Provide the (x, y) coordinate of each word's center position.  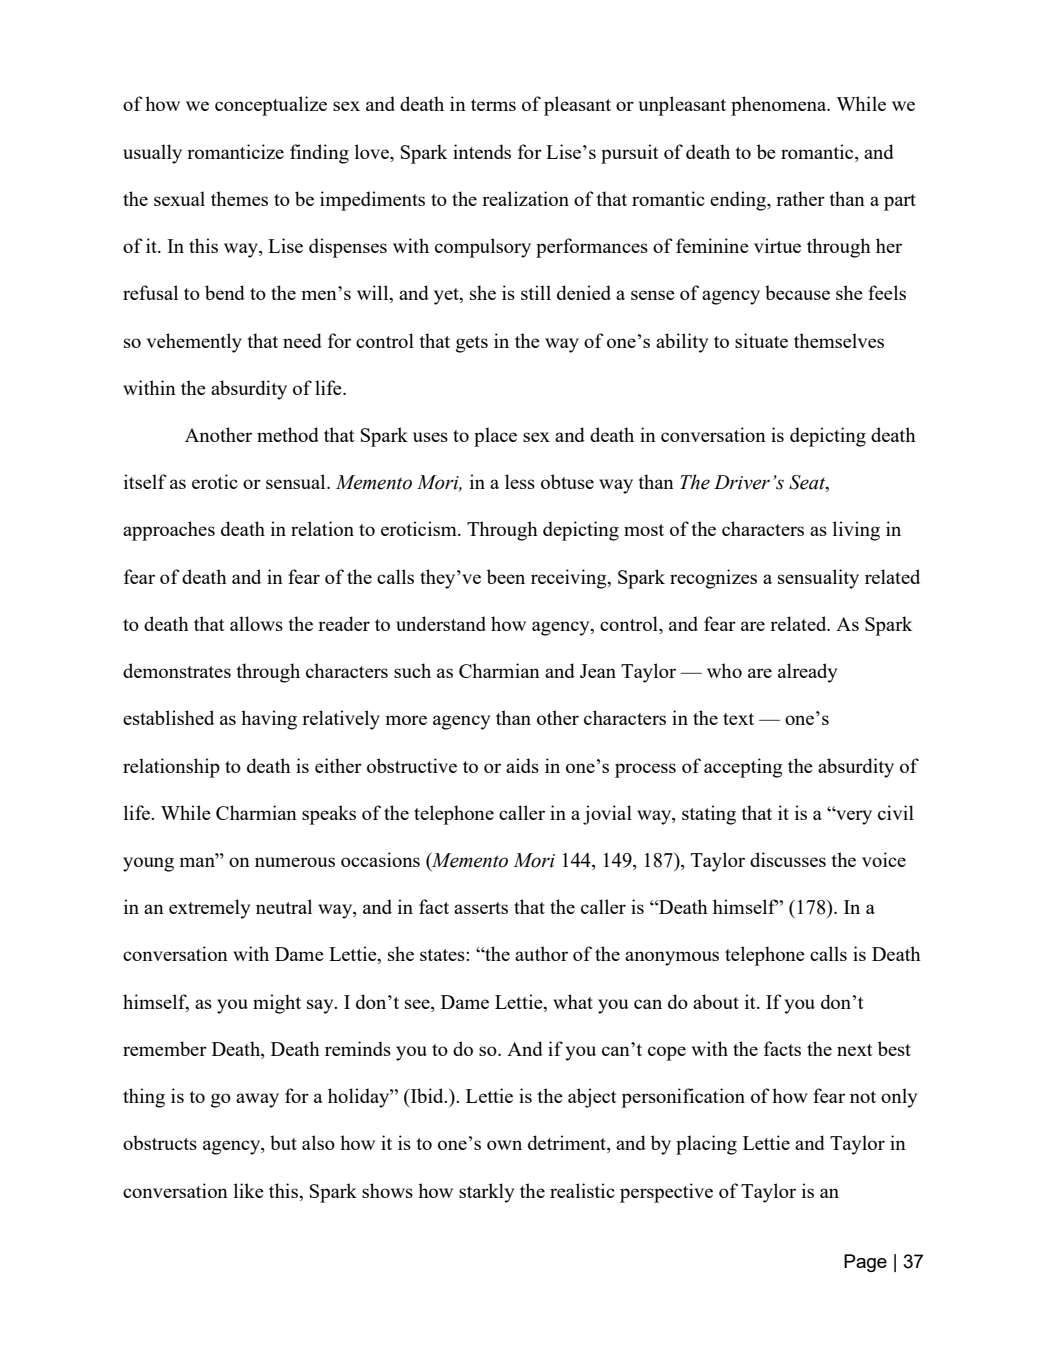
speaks (329, 815)
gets (472, 344)
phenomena (780, 106)
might (277, 1004)
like (249, 1190)
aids (522, 765)
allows (256, 623)
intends (482, 151)
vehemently (194, 343)
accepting (743, 768)
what (573, 1001)
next (855, 1050)
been (506, 576)
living (856, 531)
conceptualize (271, 106)
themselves (839, 340)
